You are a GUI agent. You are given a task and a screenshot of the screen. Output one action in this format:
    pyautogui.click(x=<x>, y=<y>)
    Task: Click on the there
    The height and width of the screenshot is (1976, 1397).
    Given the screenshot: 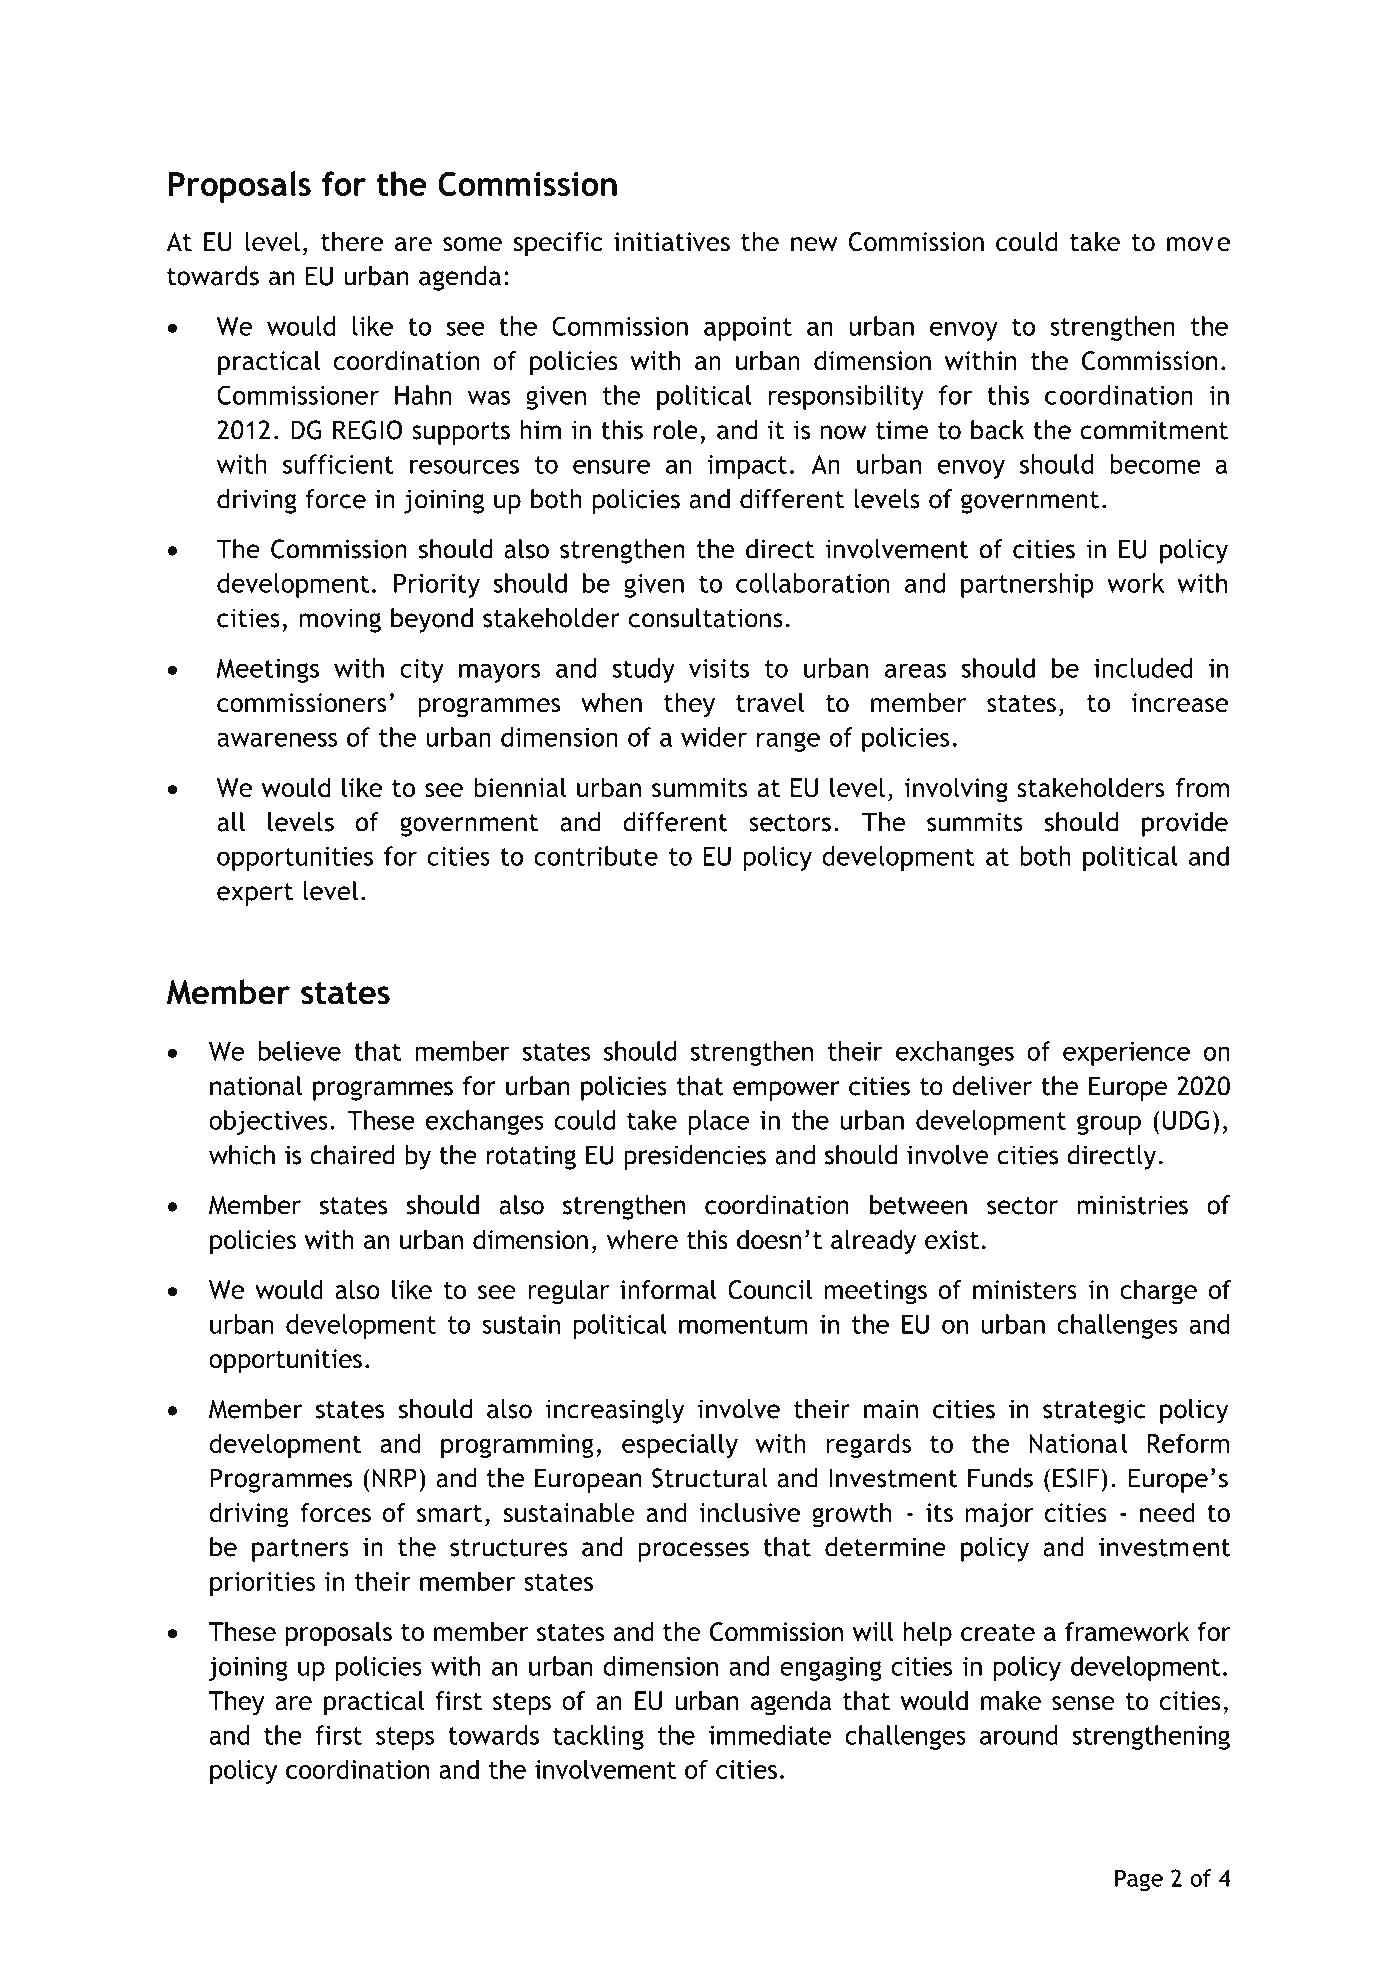 What is the action you would take?
    pyautogui.click(x=352, y=242)
